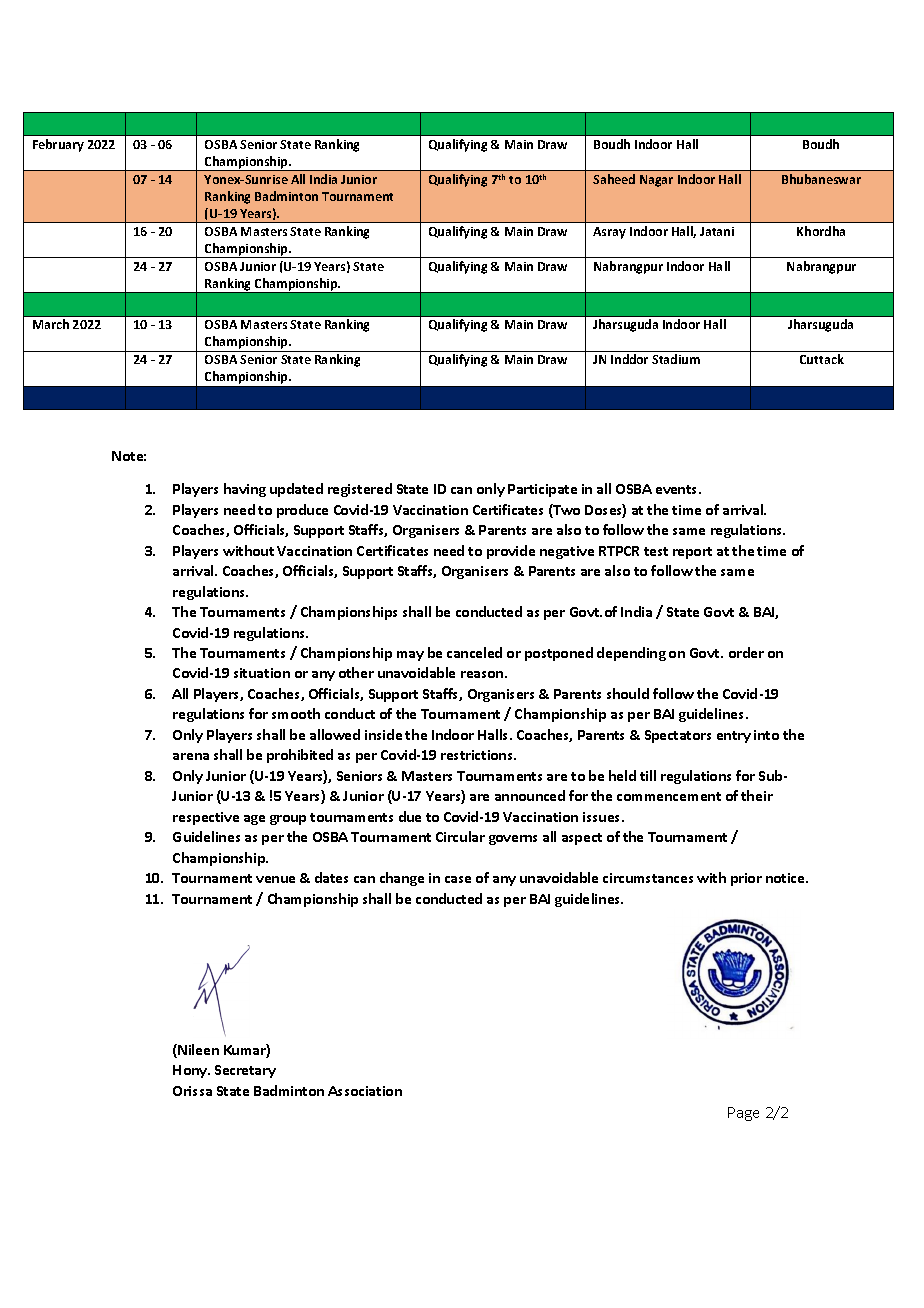  Describe the element at coordinates (191, 756) in the image. I see `arena` at that location.
